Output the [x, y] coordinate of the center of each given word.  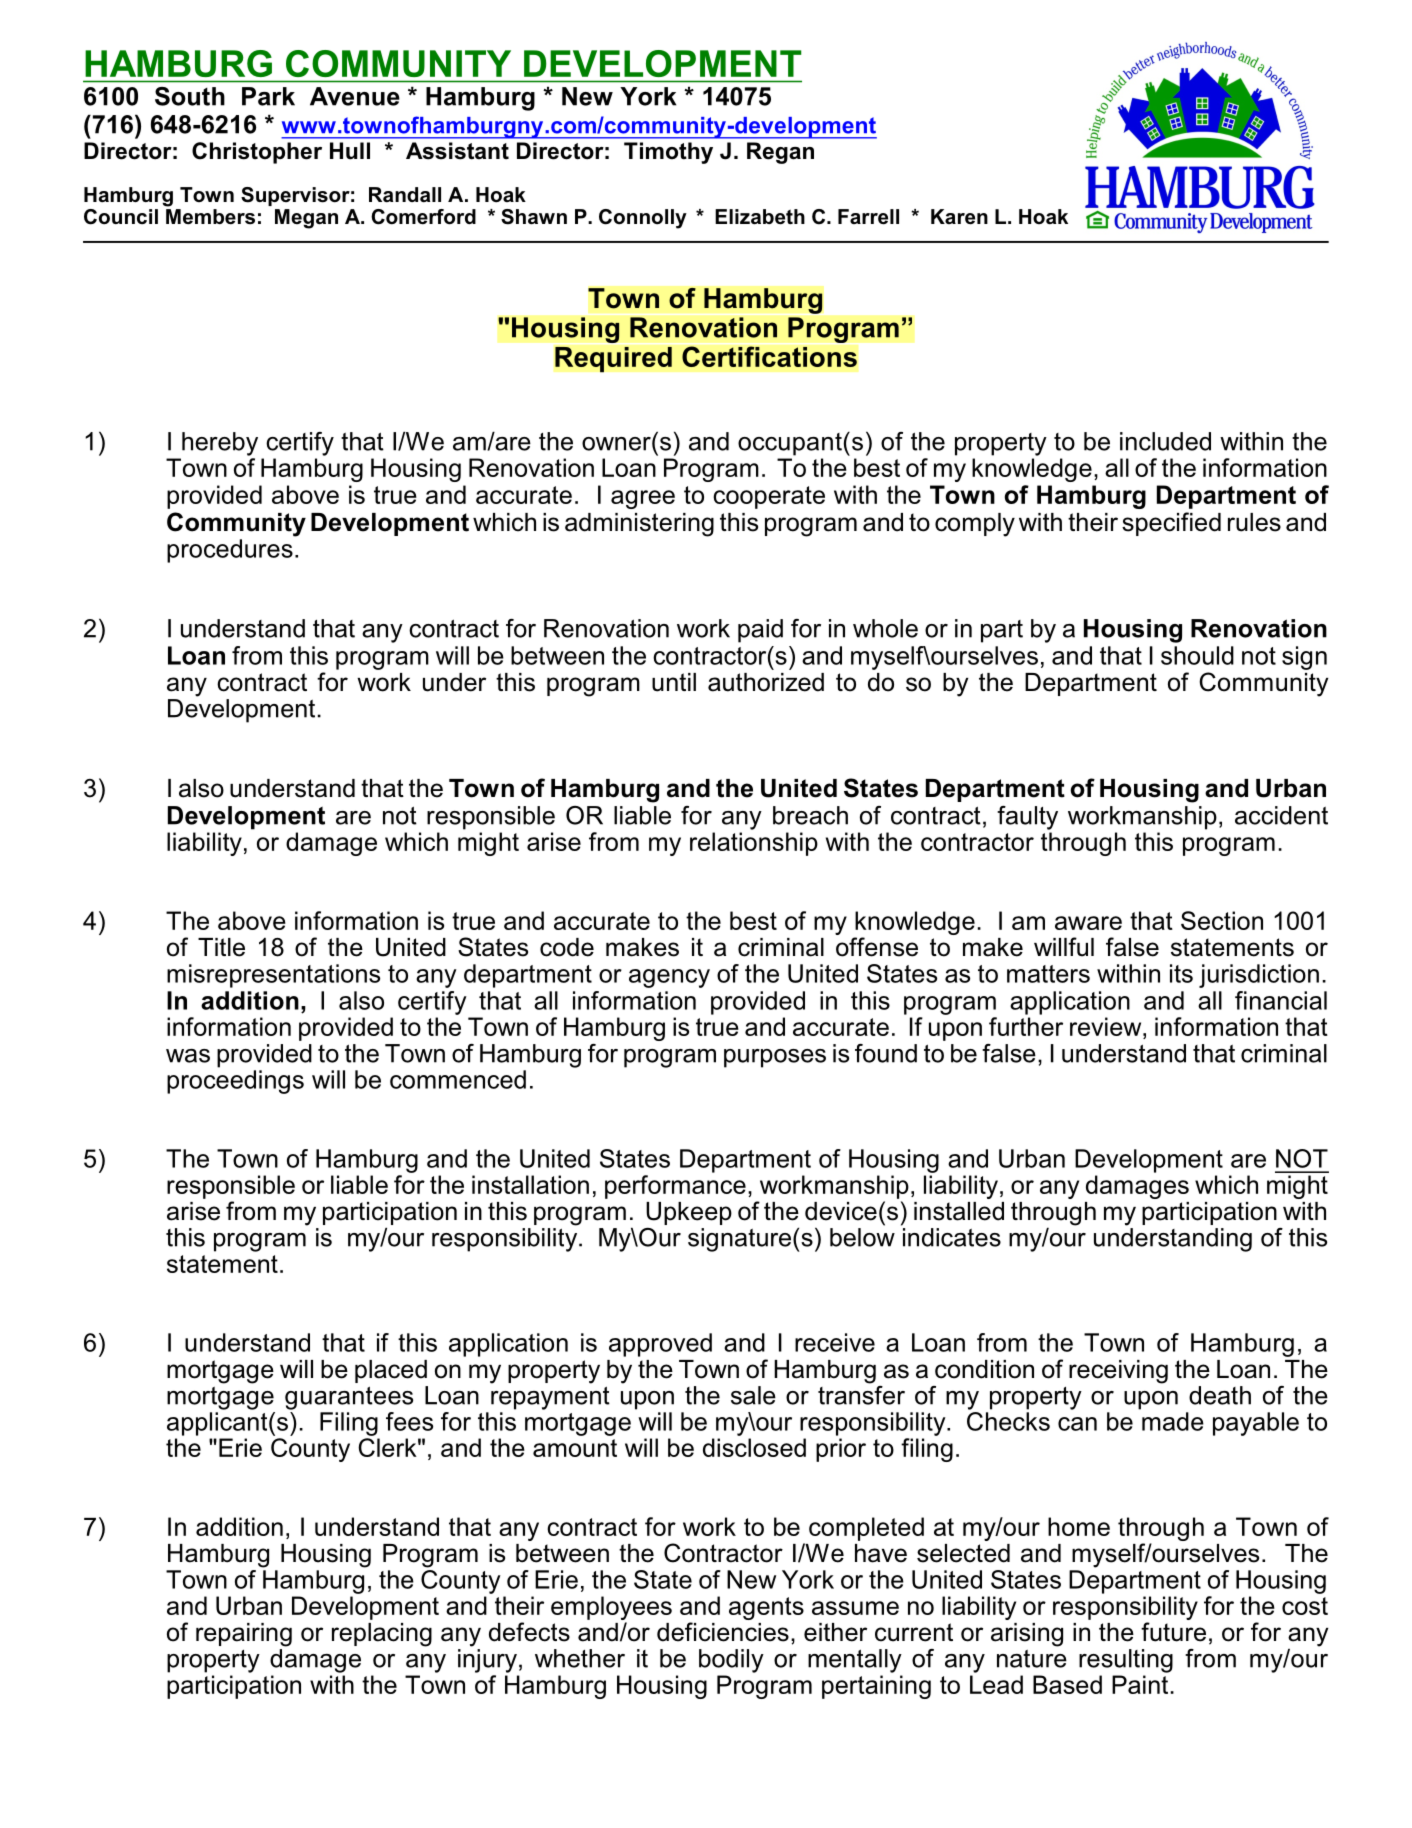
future [1173, 1632]
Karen [959, 217]
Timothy [668, 153]
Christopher [257, 153]
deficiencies [723, 1632]
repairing [244, 1635]
